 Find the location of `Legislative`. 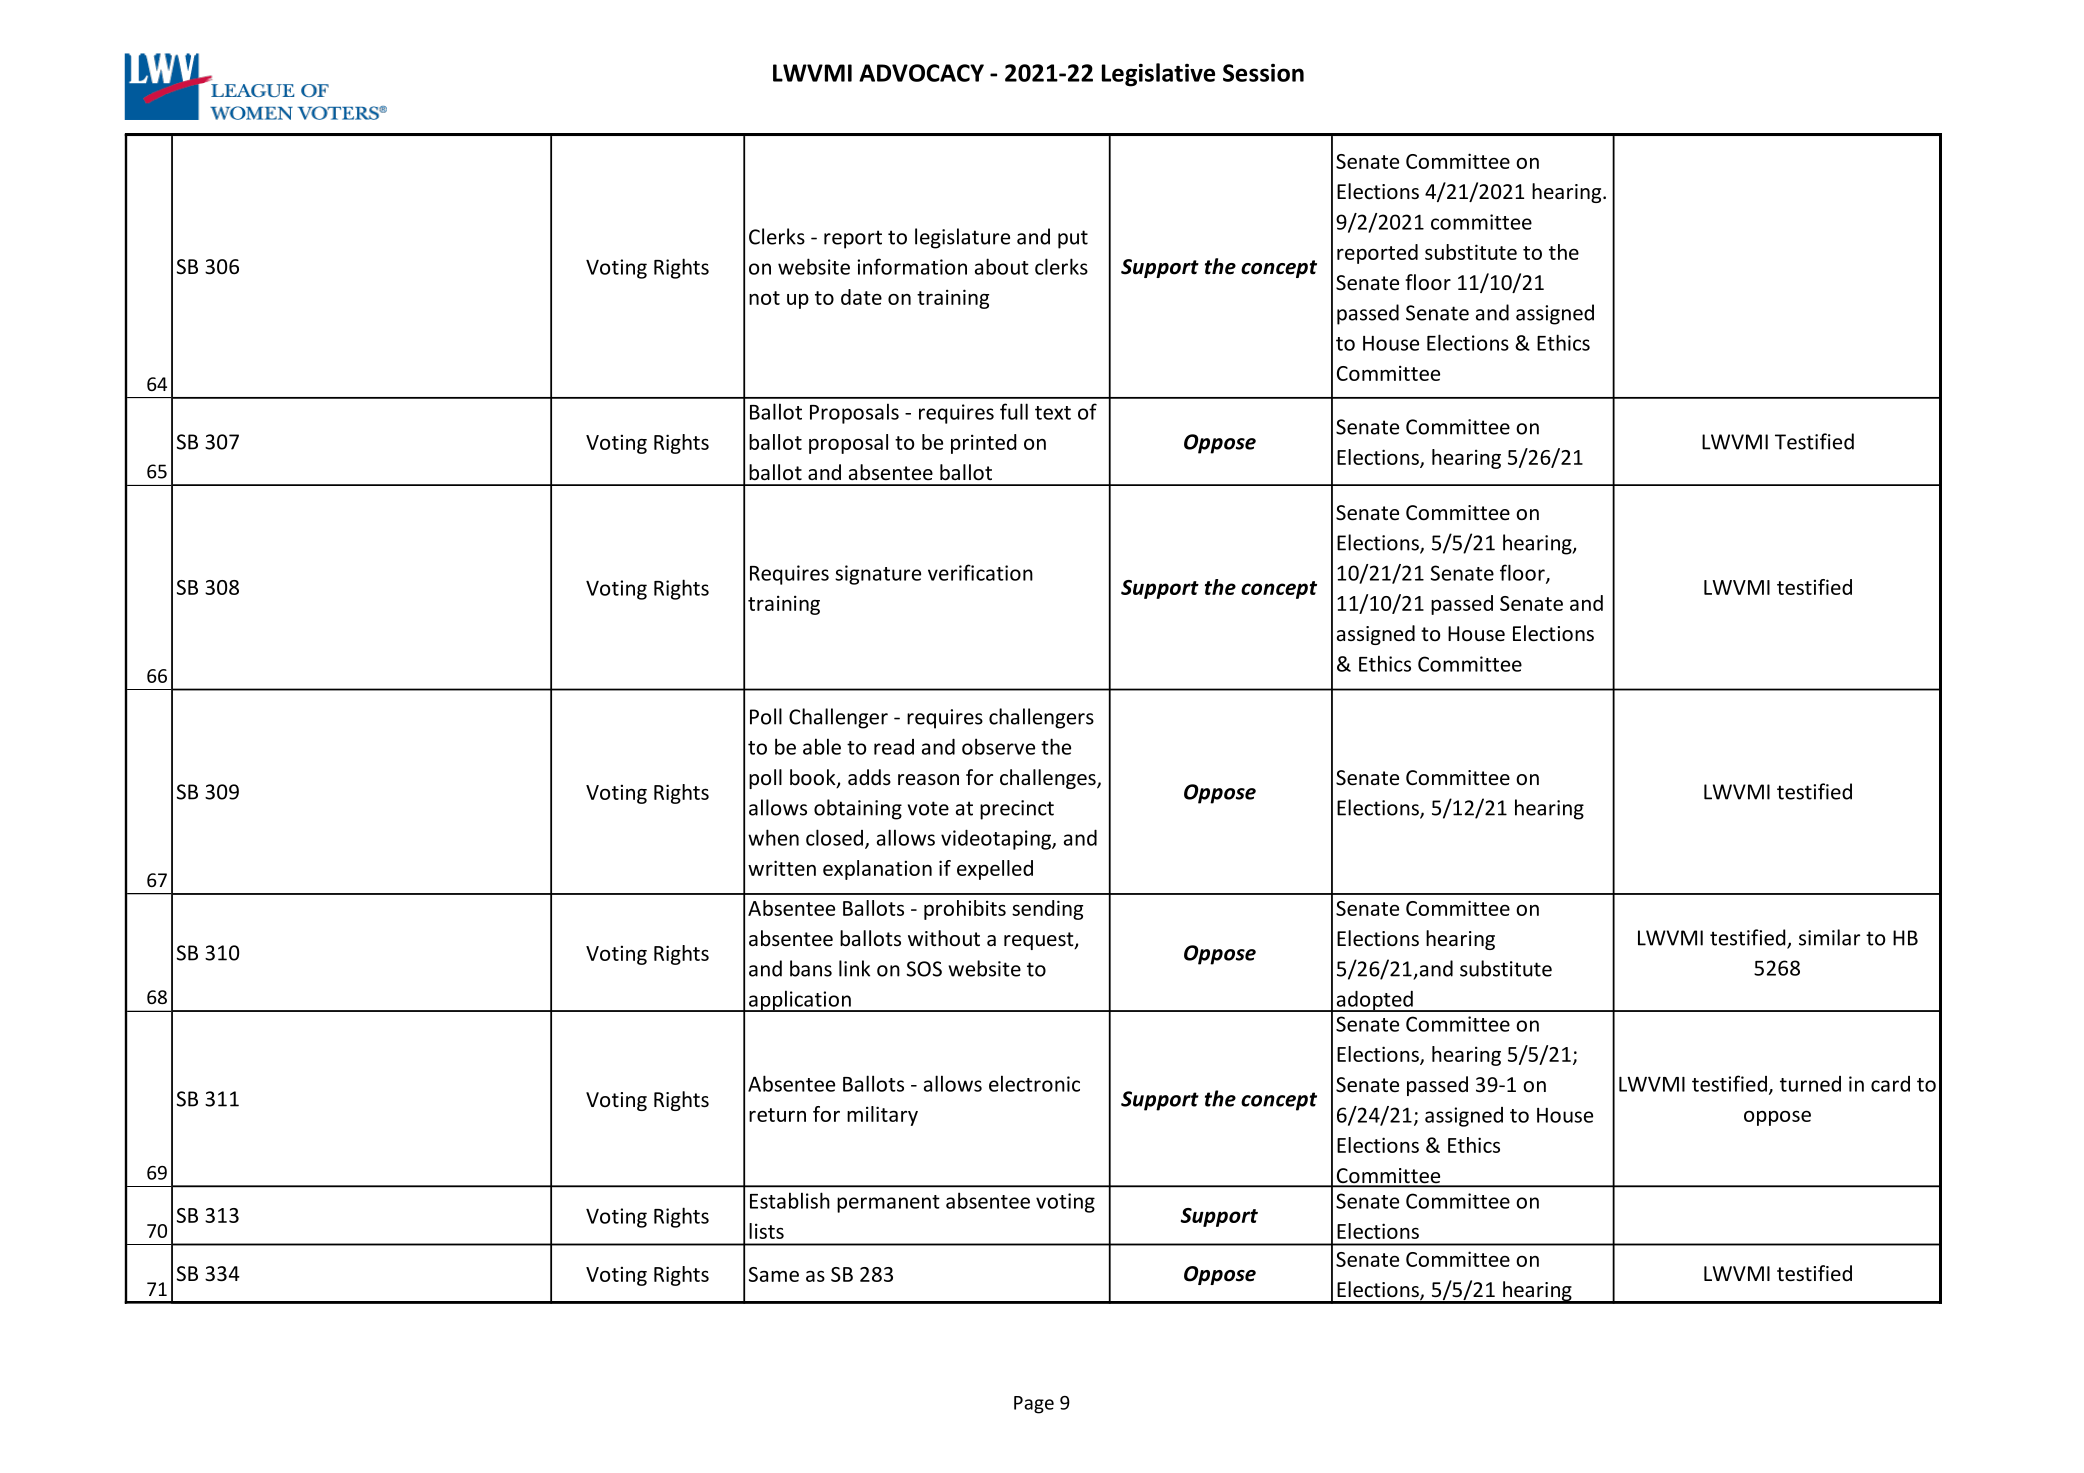

Legislative is located at coordinates (1158, 75).
